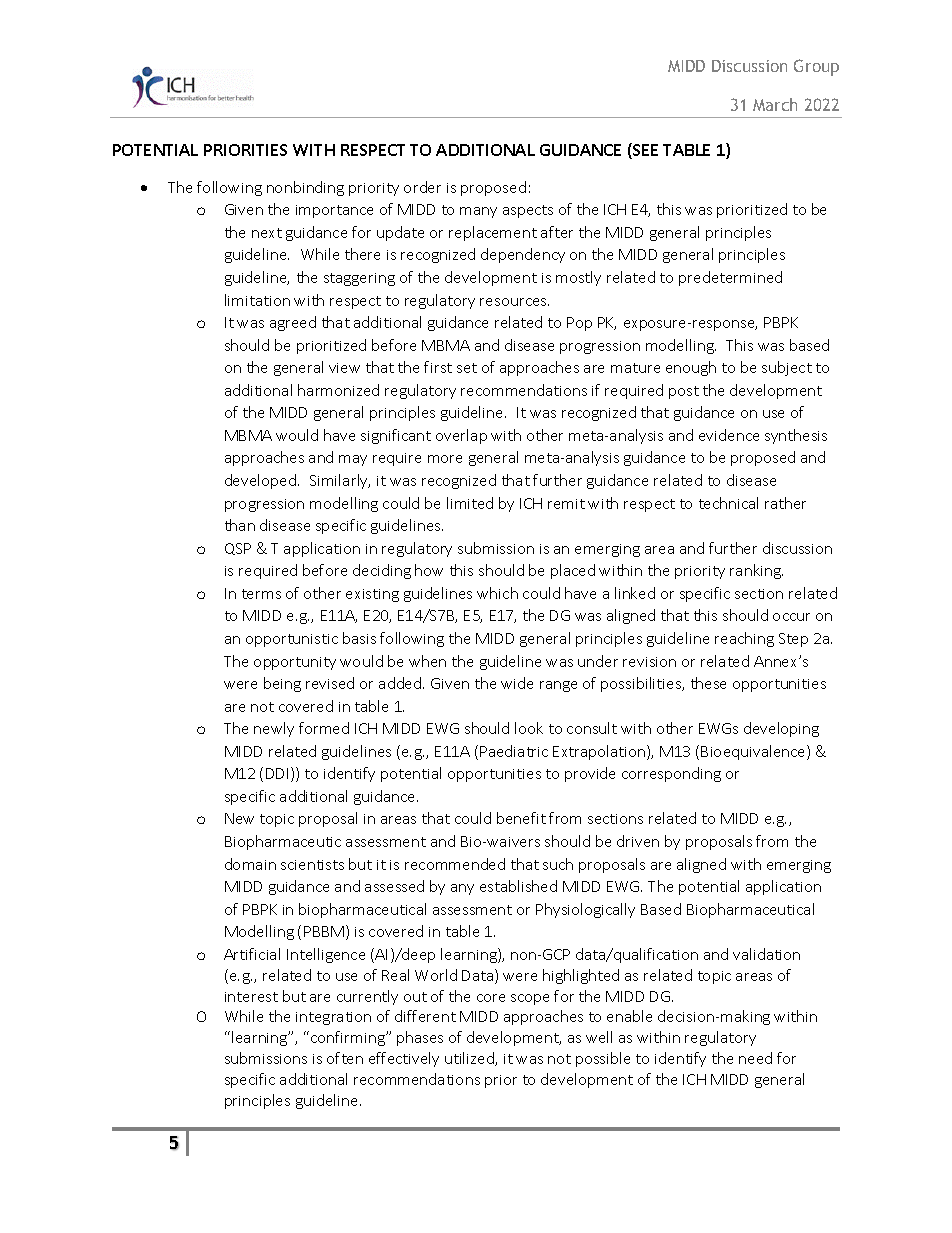 The image size is (952, 1233). What do you see at coordinates (514, 302) in the page?
I see `resources` at bounding box center [514, 302].
